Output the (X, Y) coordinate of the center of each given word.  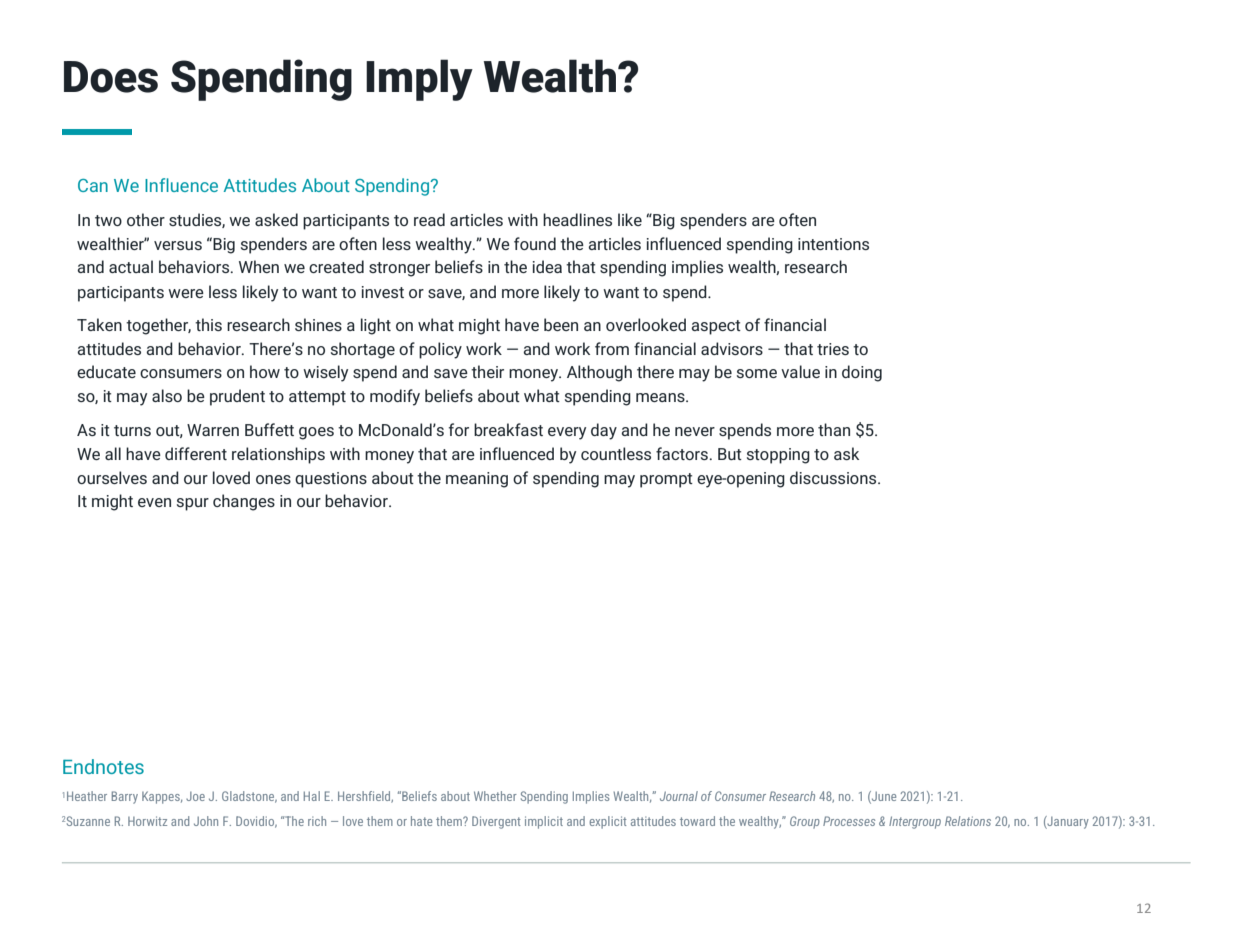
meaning (477, 480)
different (196, 453)
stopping (778, 456)
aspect (716, 327)
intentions (833, 244)
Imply (419, 80)
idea (547, 266)
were (186, 293)
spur (193, 504)
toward (697, 821)
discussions (834, 477)
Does (111, 77)
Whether (495, 796)
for (459, 429)
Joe (195, 796)
